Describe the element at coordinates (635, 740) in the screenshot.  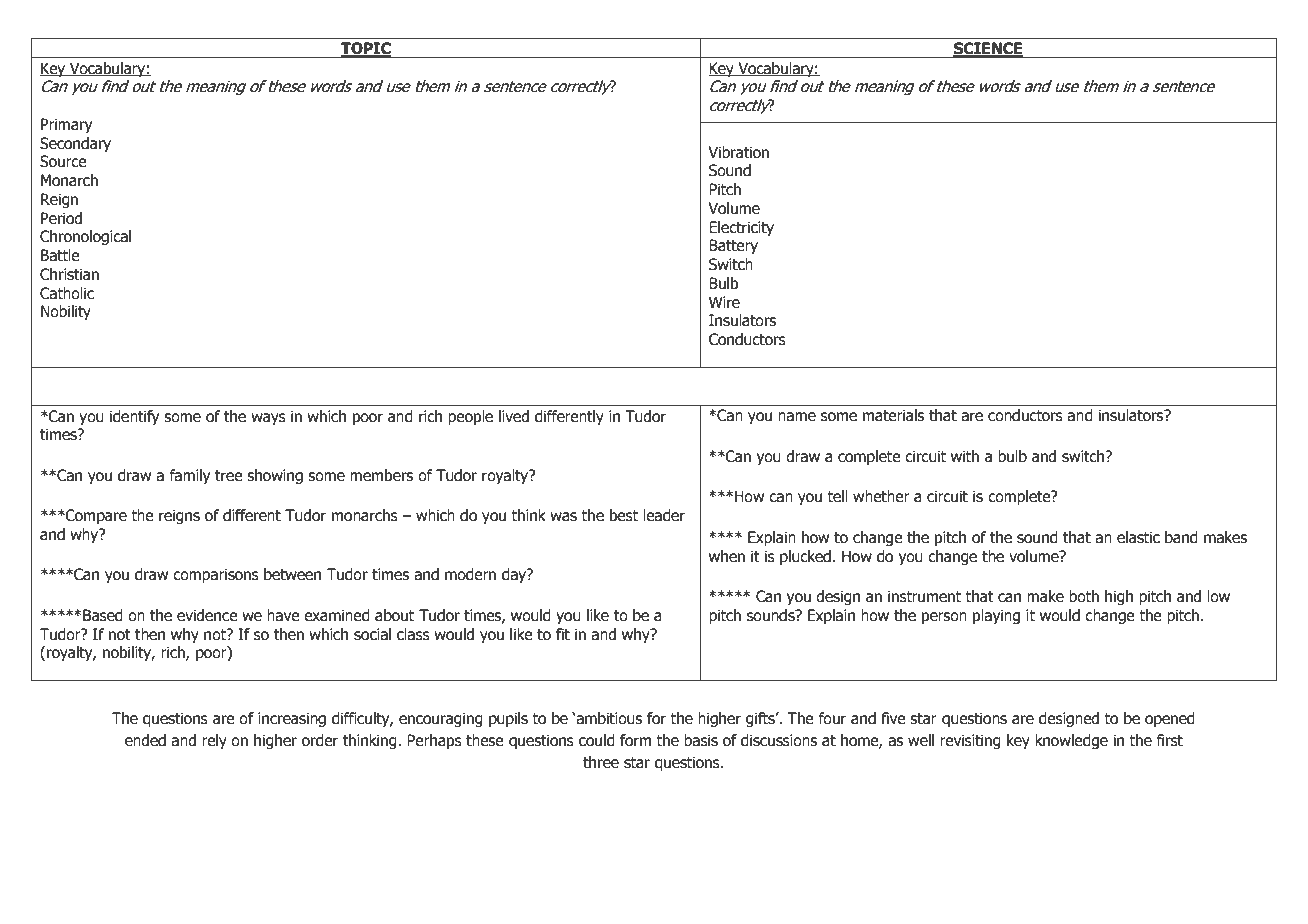
I see `form` at that location.
